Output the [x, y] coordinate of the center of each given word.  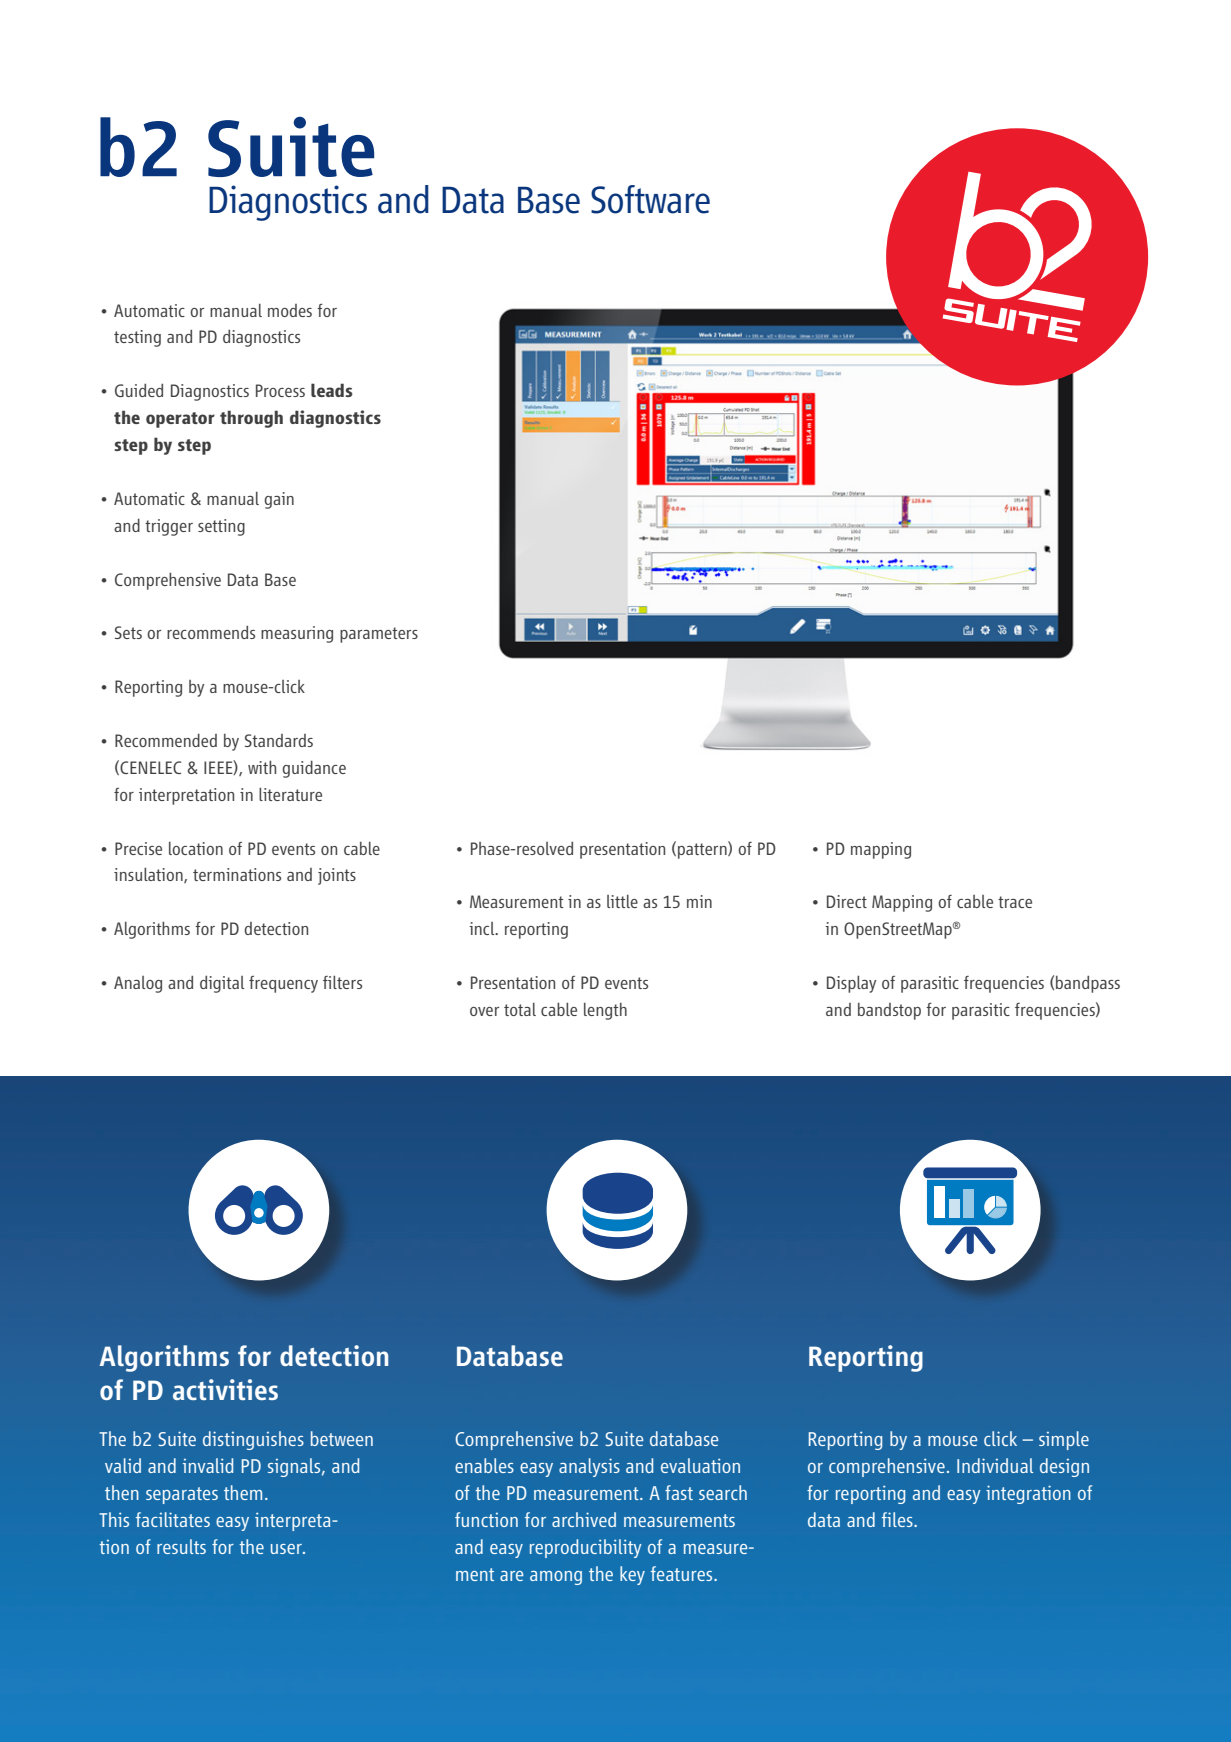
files [898, 1519]
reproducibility [586, 1548]
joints [337, 876]
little [622, 901]
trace [1015, 902]
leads [331, 390]
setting [221, 527]
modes [290, 310]
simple [1064, 1440]
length [605, 1011]
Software [650, 199]
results [181, 1546]
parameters [379, 635]
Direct [847, 901]
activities [225, 1389]
